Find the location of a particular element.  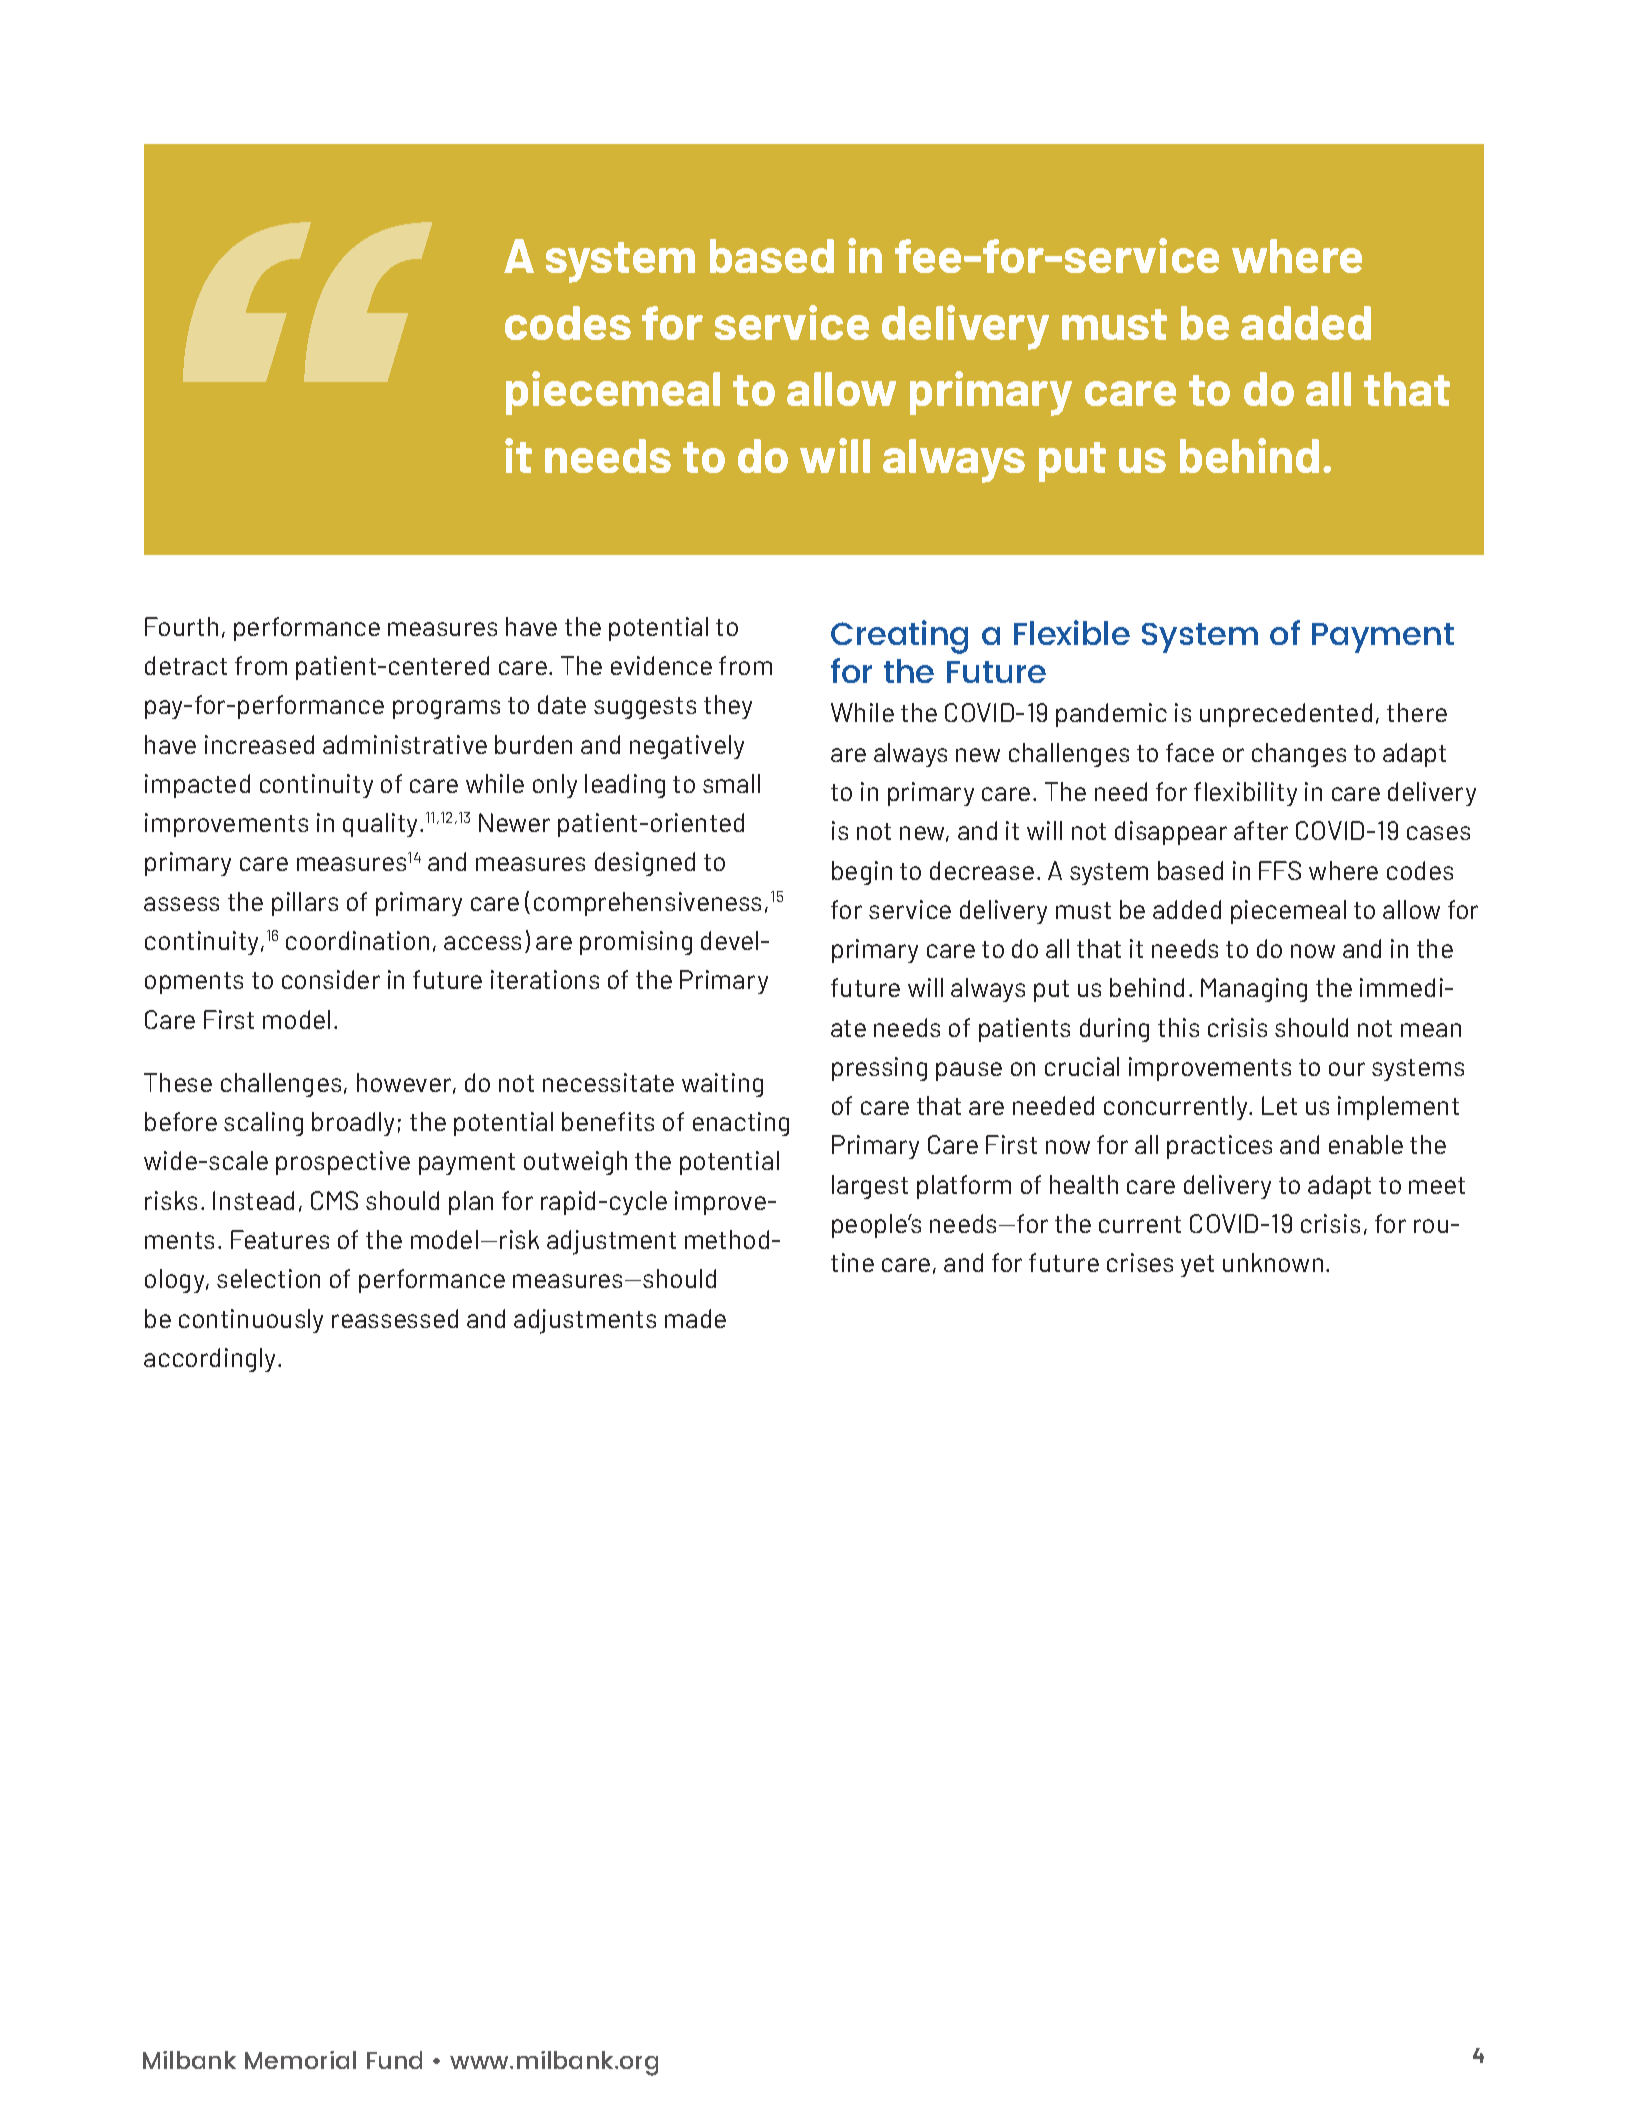

Managing is located at coordinates (1254, 990).
